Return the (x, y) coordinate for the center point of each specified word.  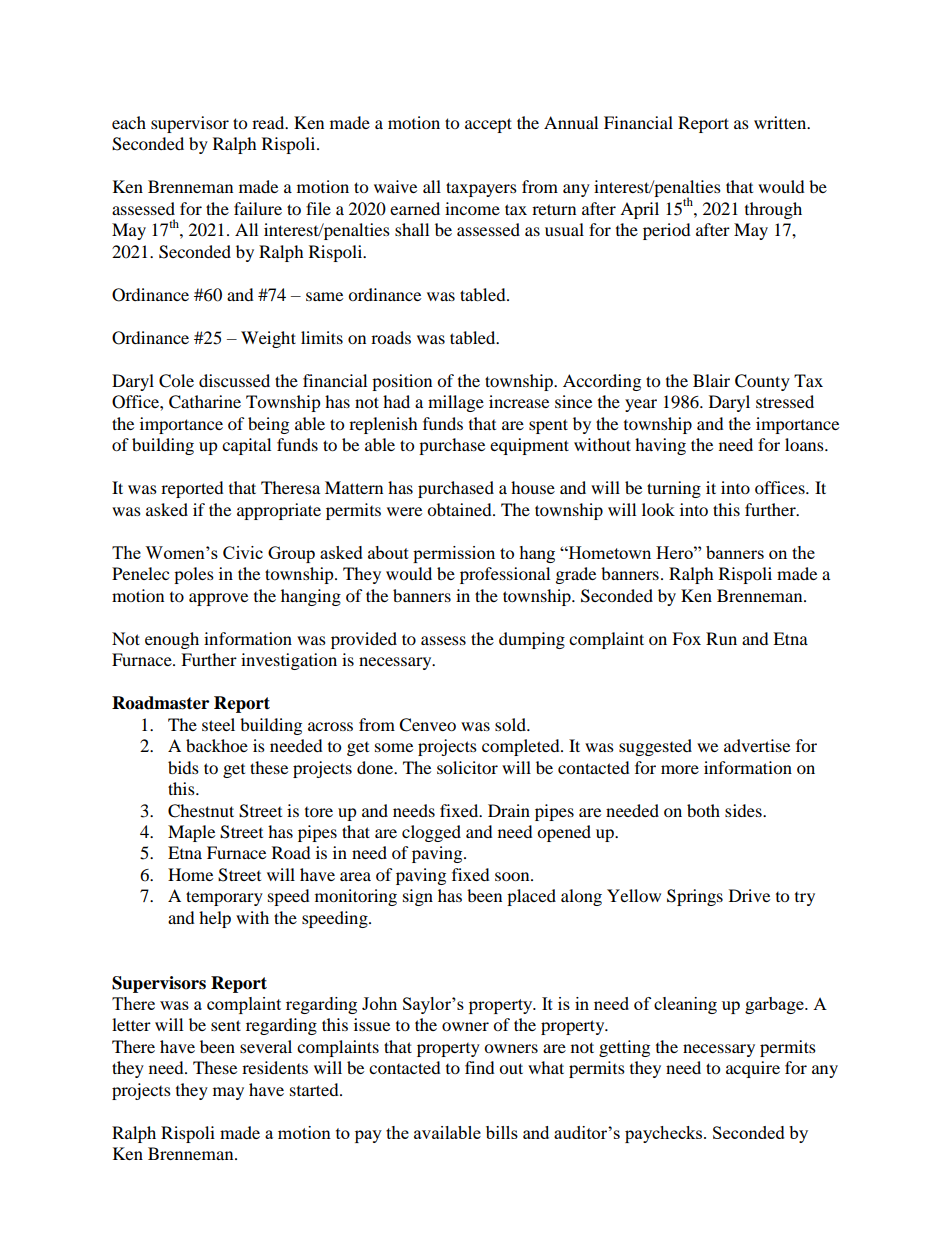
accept (488, 125)
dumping (532, 640)
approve (218, 599)
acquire (753, 1069)
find (480, 1067)
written (781, 122)
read (269, 122)
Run (721, 638)
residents (275, 1067)
